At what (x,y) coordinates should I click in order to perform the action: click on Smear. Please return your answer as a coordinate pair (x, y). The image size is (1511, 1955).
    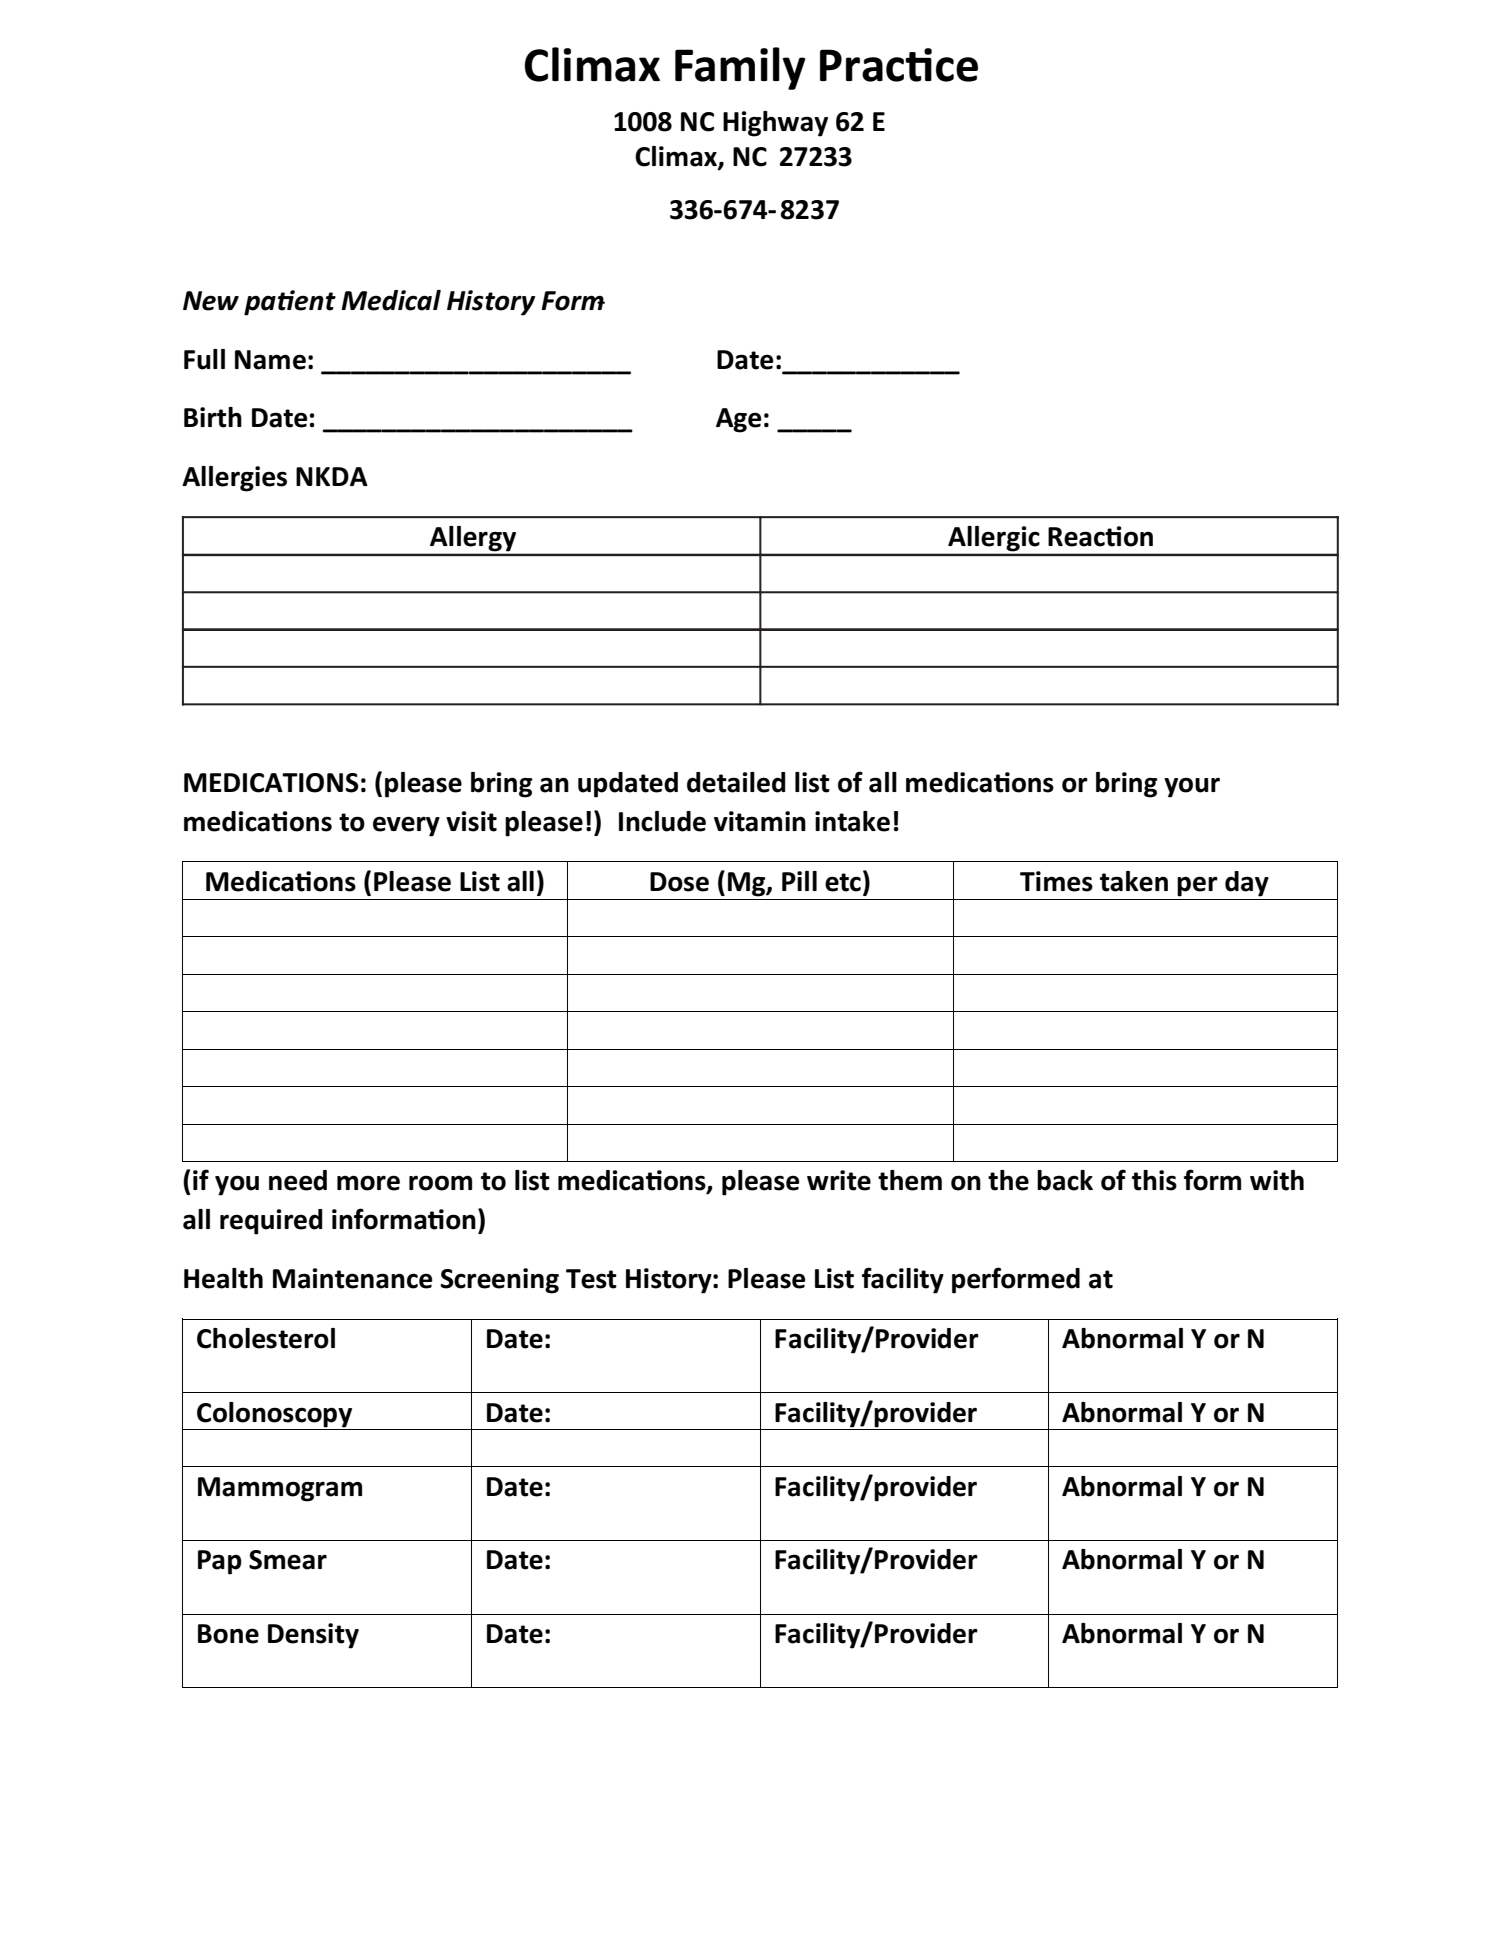
    Looking at the image, I should click on (288, 1560).
